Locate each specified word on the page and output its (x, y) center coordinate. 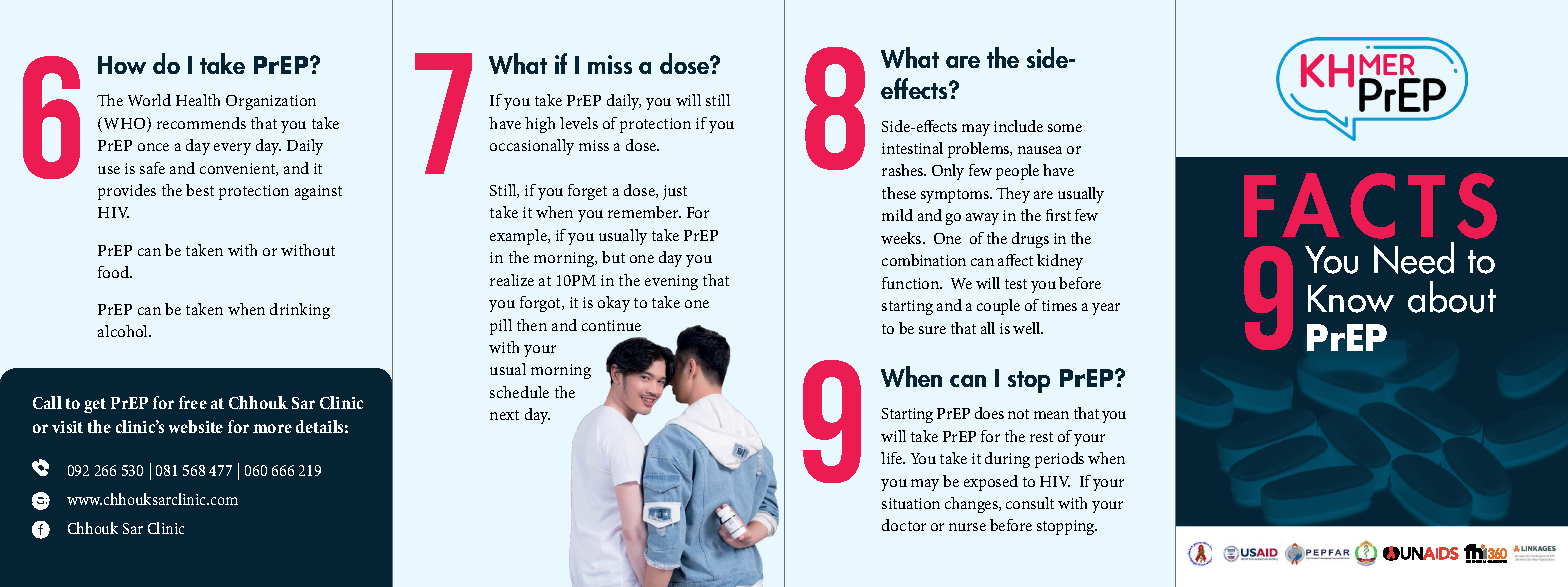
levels (579, 123)
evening (671, 282)
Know (1351, 299)
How (122, 65)
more (272, 428)
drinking (300, 311)
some (1065, 128)
